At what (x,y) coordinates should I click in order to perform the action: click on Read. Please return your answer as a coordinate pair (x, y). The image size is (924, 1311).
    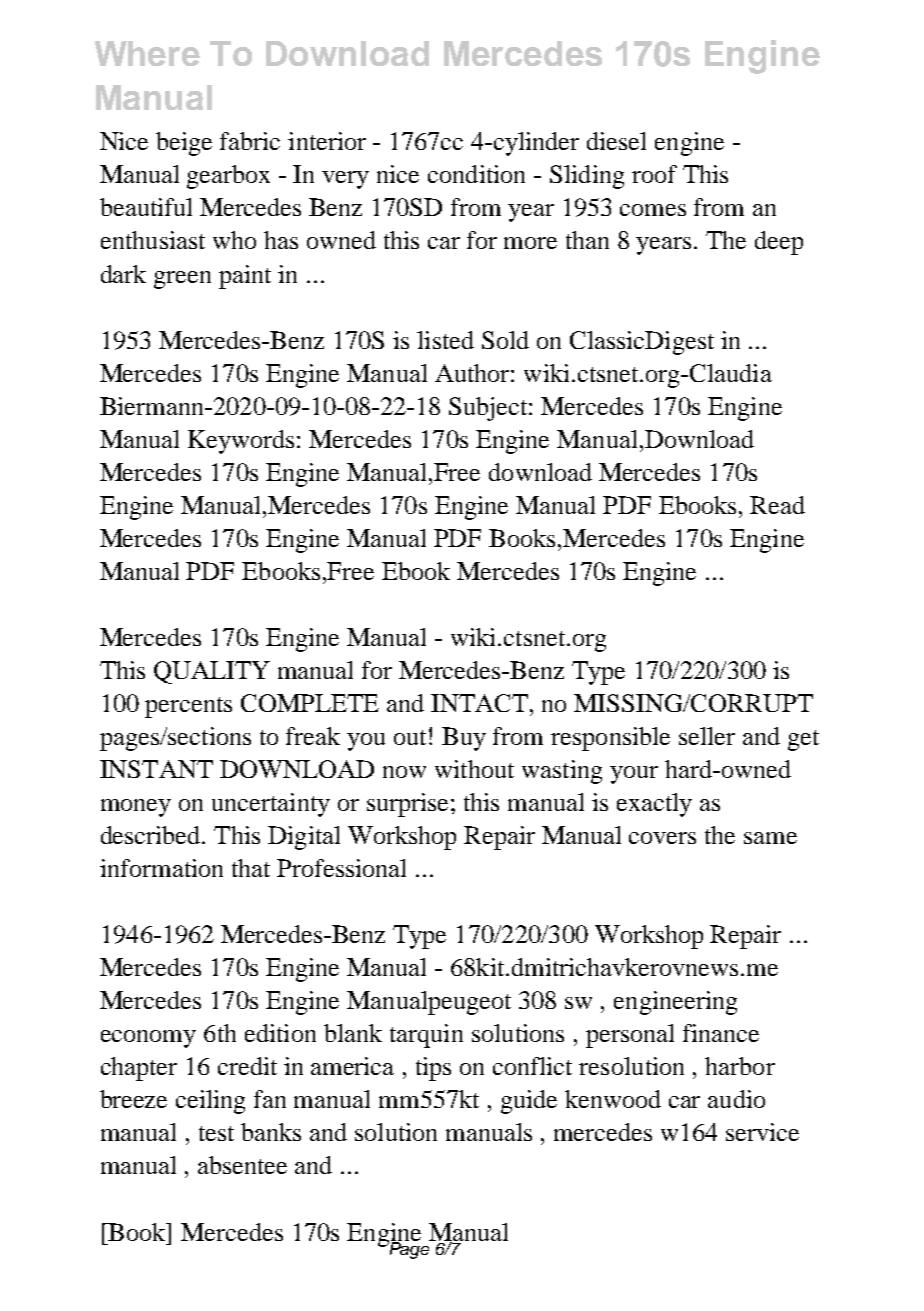
    Looking at the image, I should click on (777, 505).
